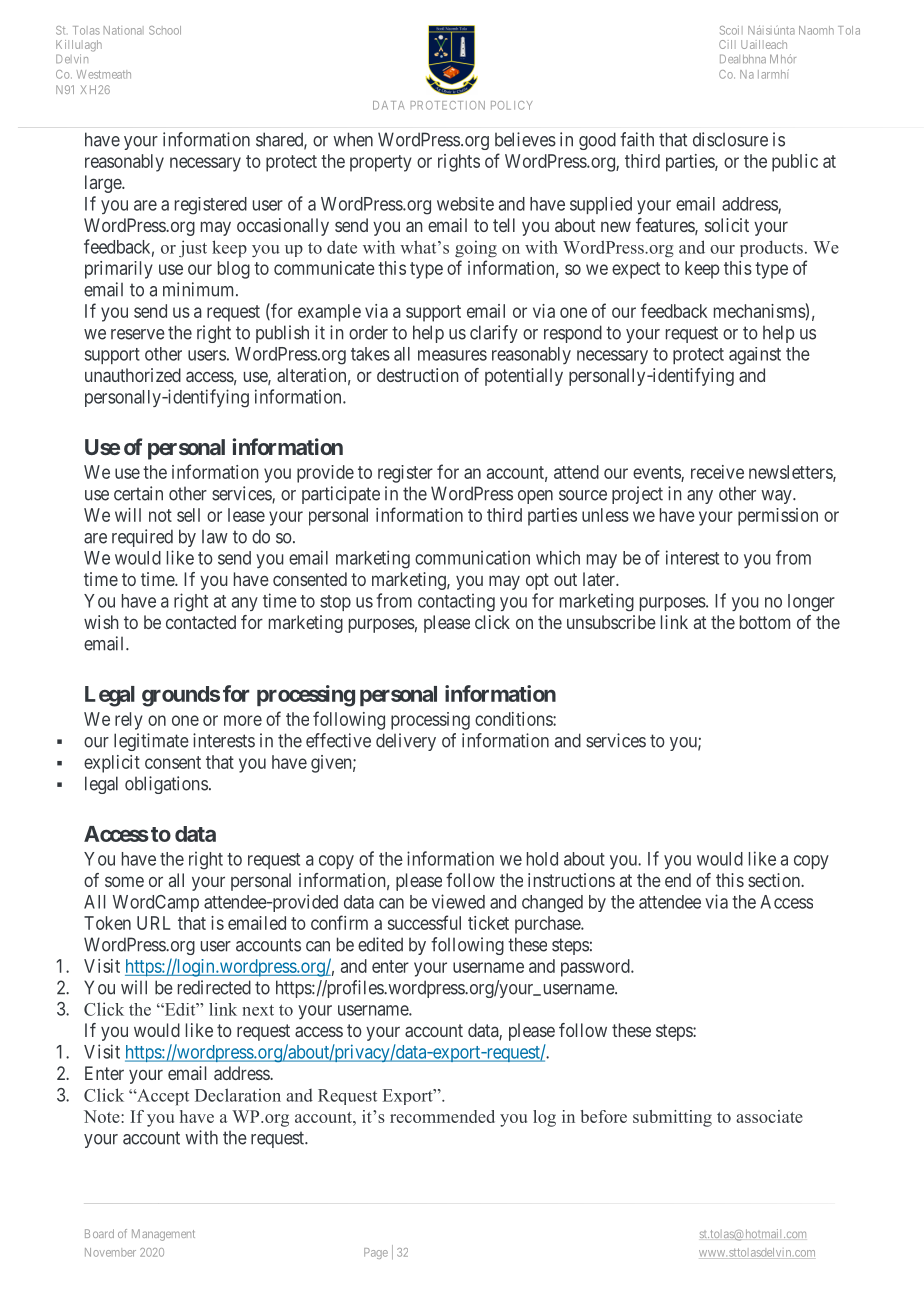 The image size is (924, 1308). What do you see at coordinates (775, 880) in the screenshot?
I see `section` at bounding box center [775, 880].
